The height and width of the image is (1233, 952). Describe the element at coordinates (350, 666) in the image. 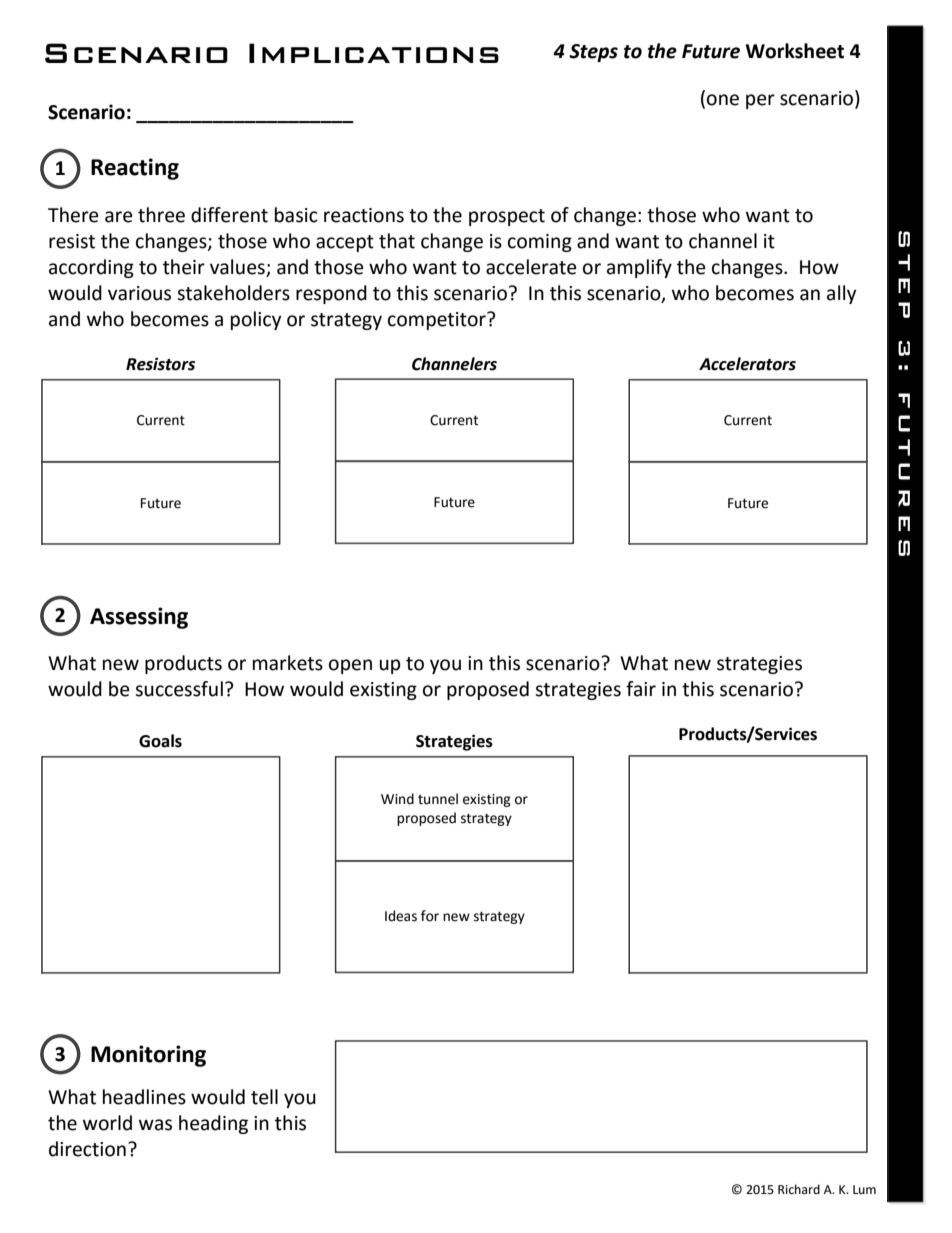

I see `open` at that location.
